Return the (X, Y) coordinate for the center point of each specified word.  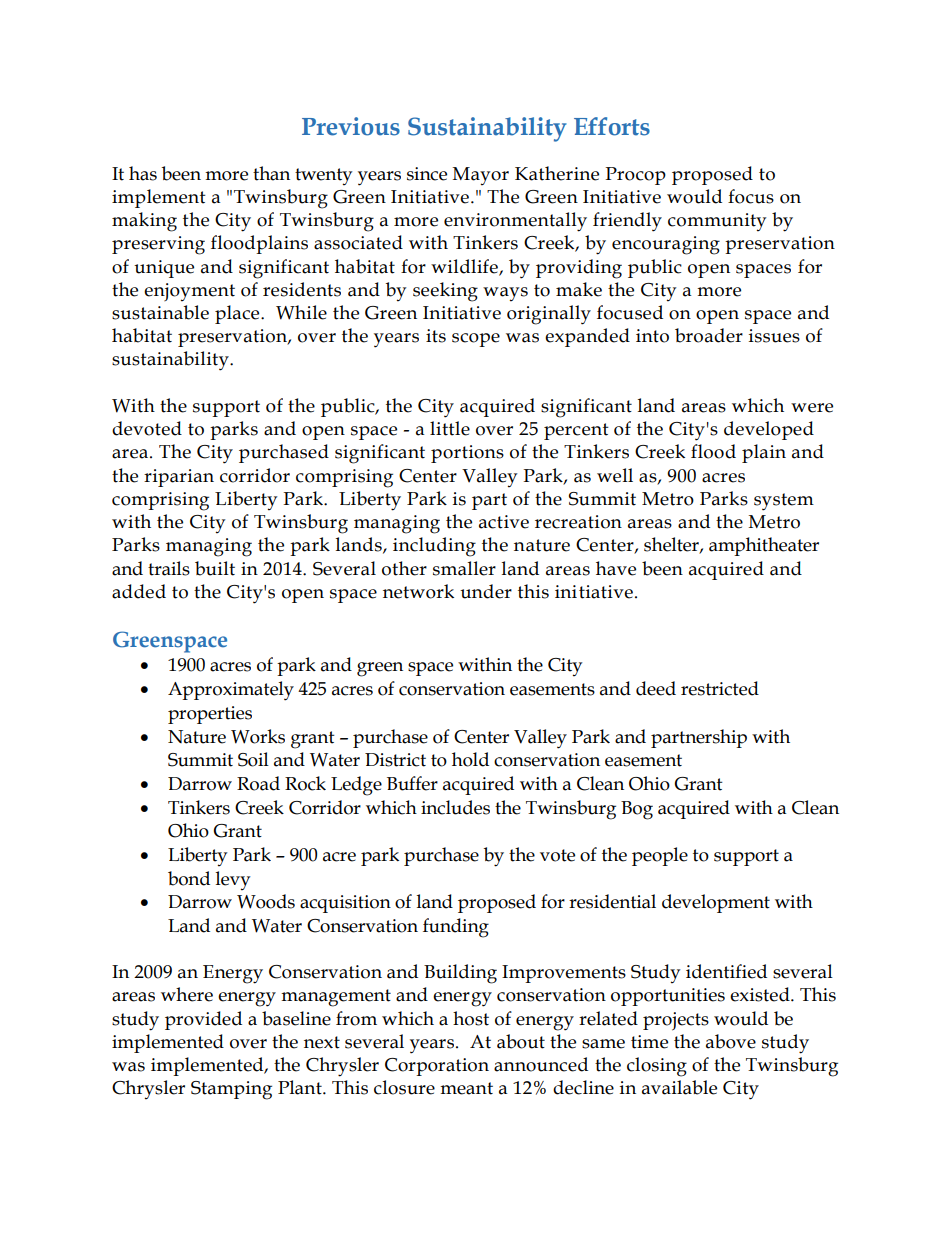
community (717, 222)
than (271, 173)
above (731, 1041)
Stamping (231, 1090)
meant (466, 1088)
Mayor (481, 176)
